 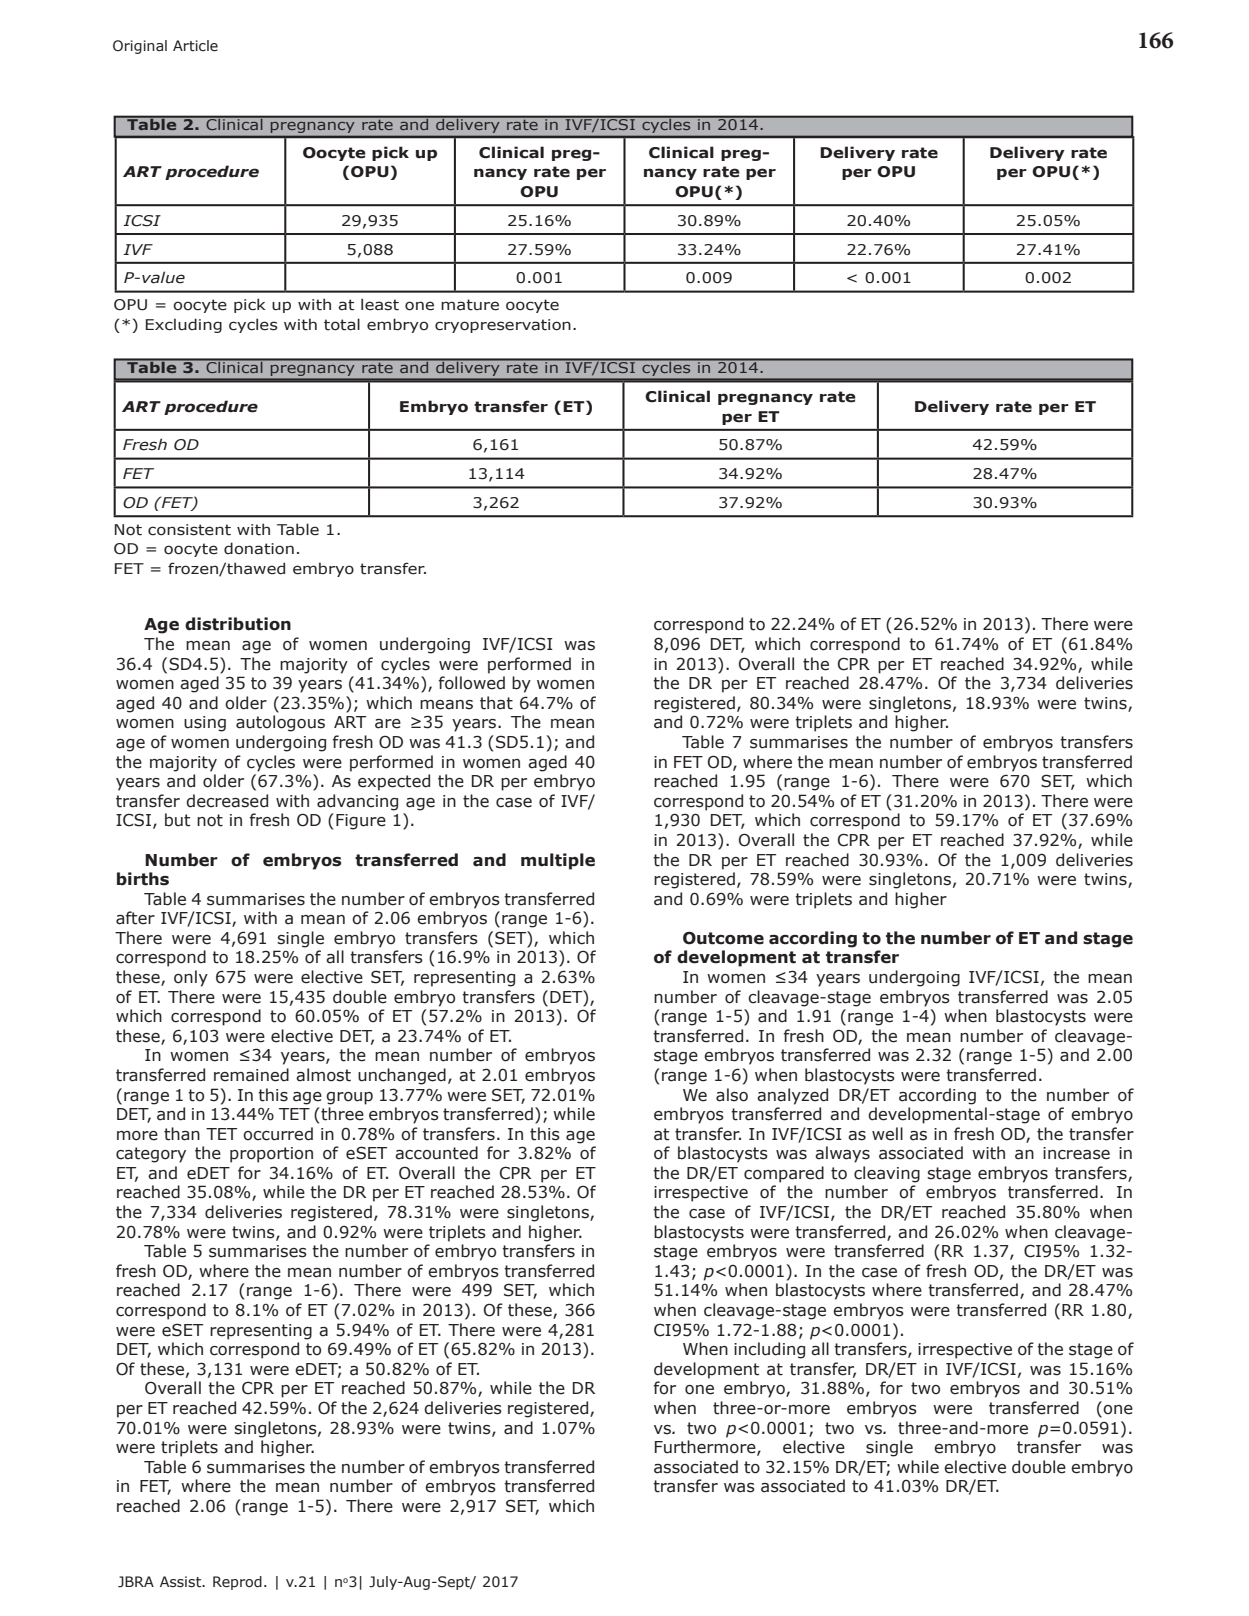 What do you see at coordinates (470, 305) in the screenshot?
I see `mature` at bounding box center [470, 305].
